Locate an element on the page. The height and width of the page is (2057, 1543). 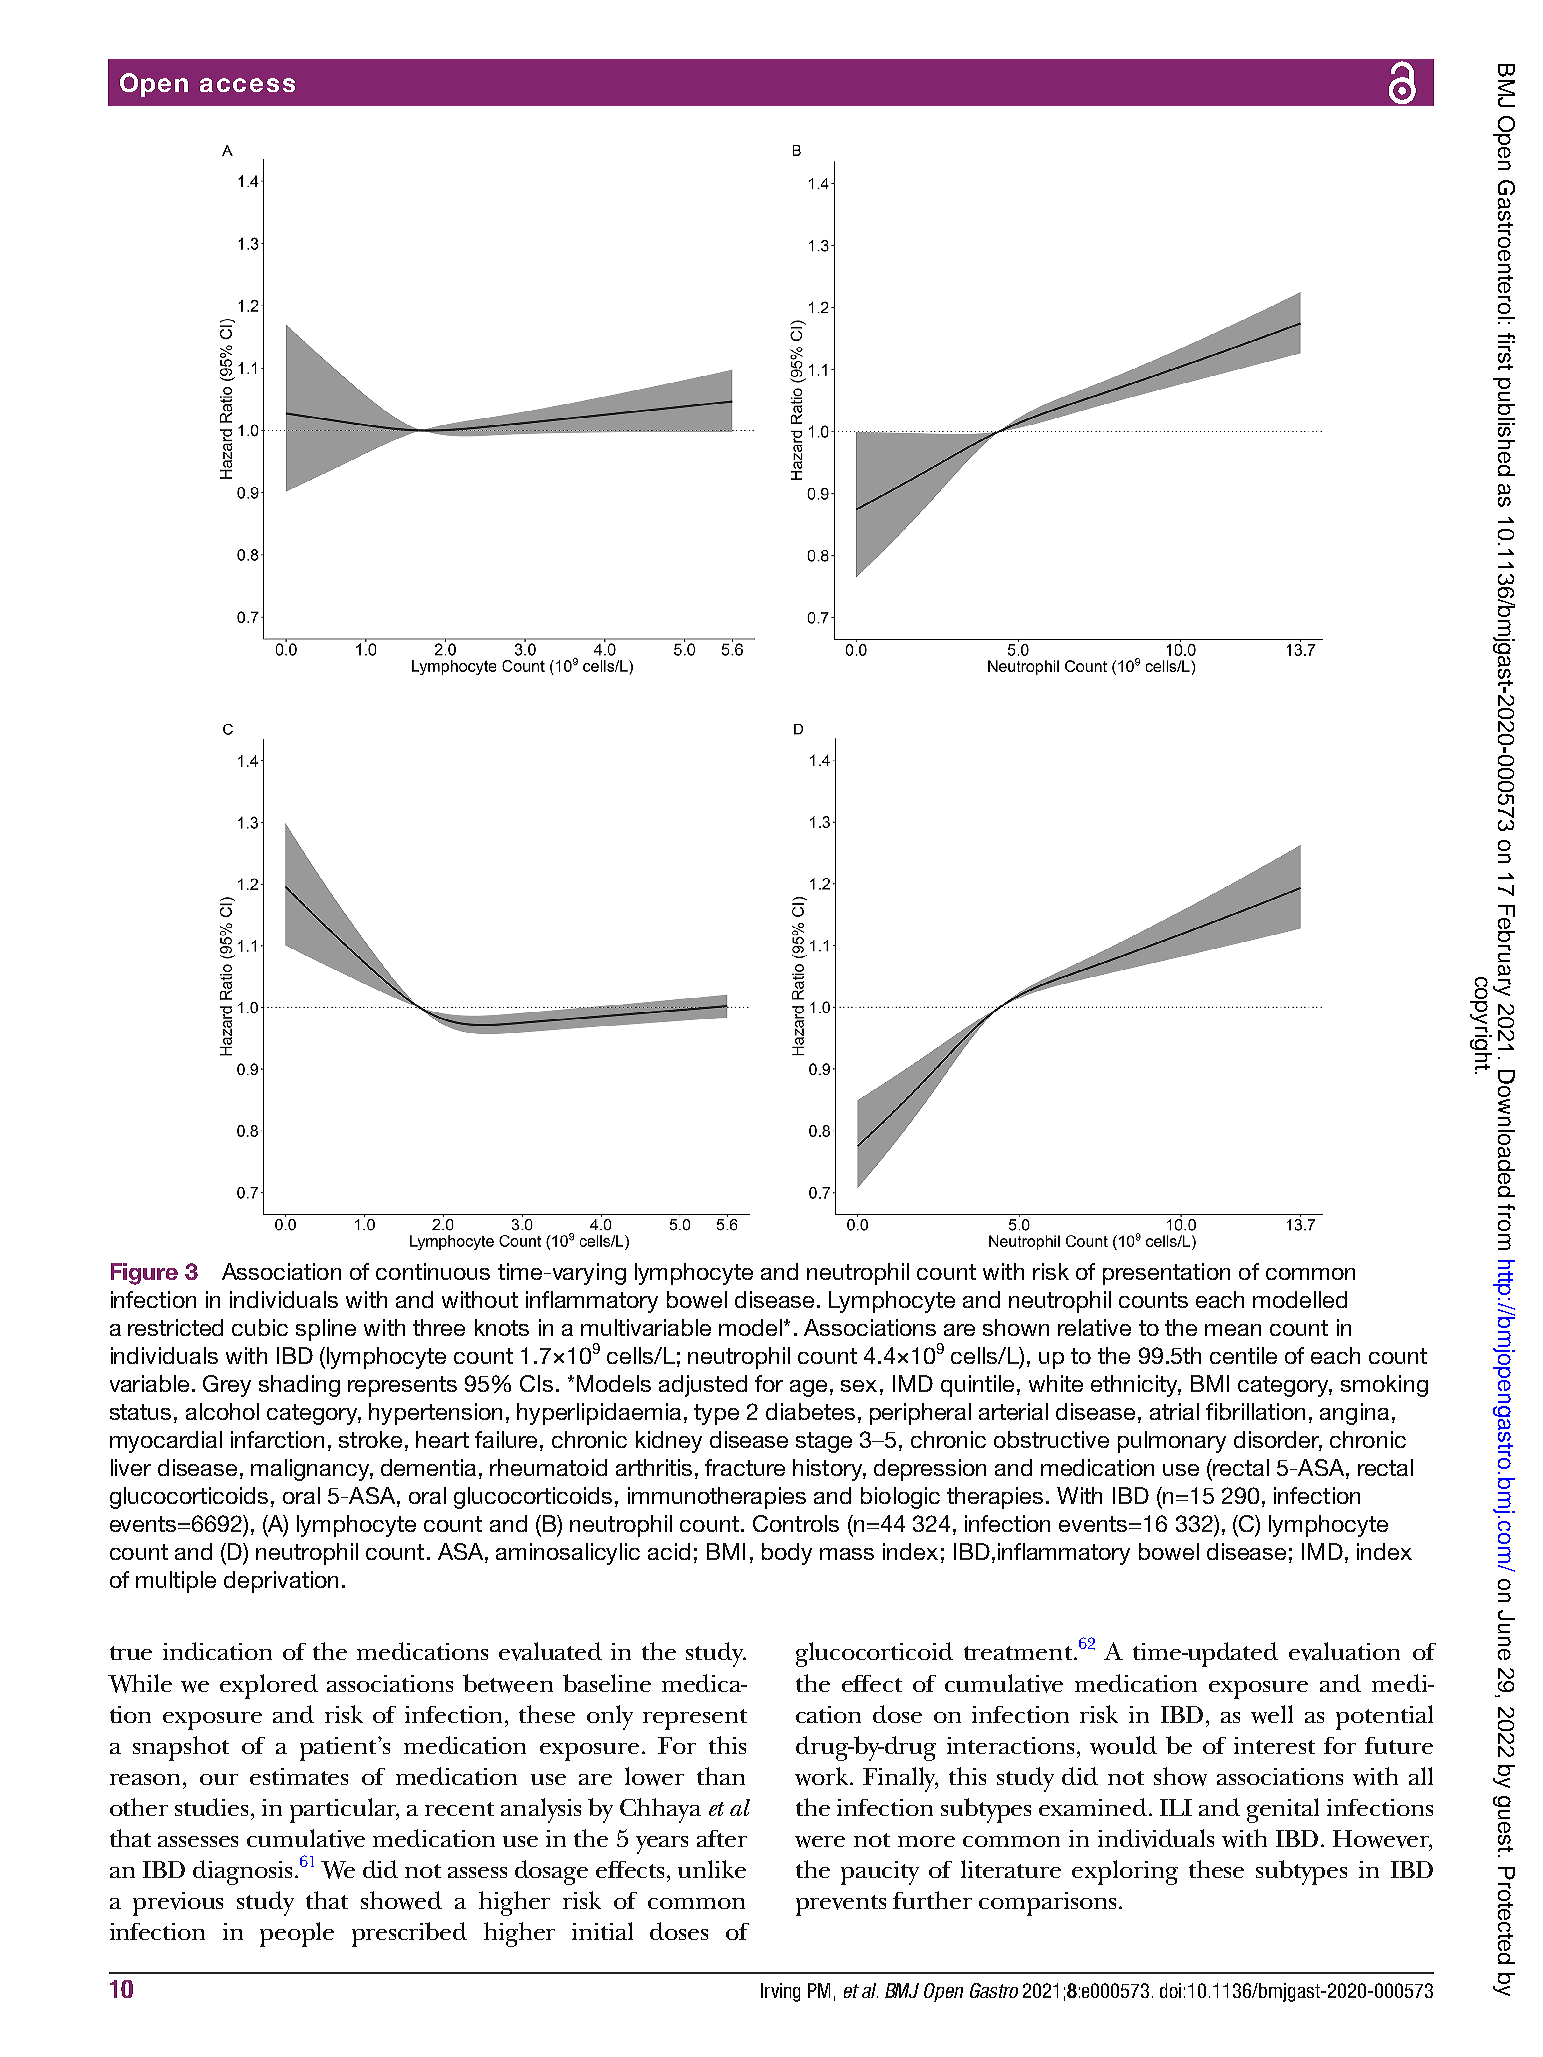
Irving is located at coordinates (780, 1992).
